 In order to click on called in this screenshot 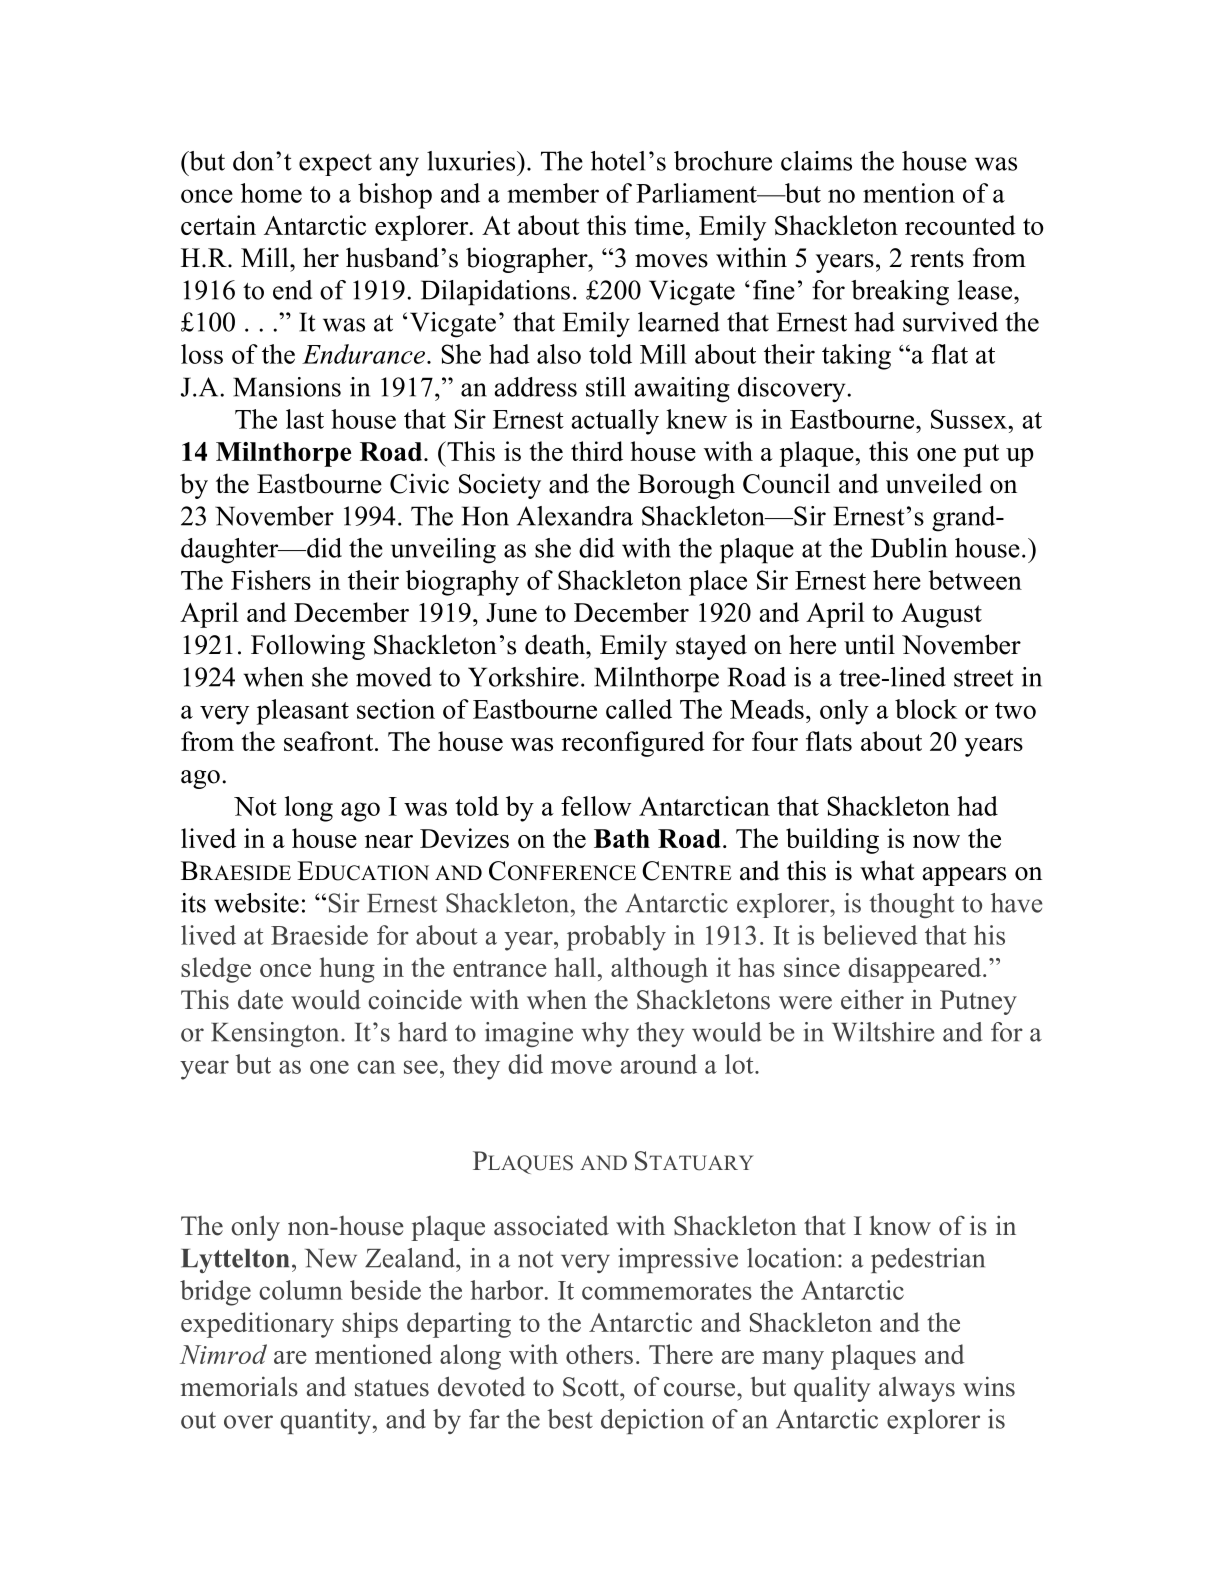, I will do `click(639, 709)`.
